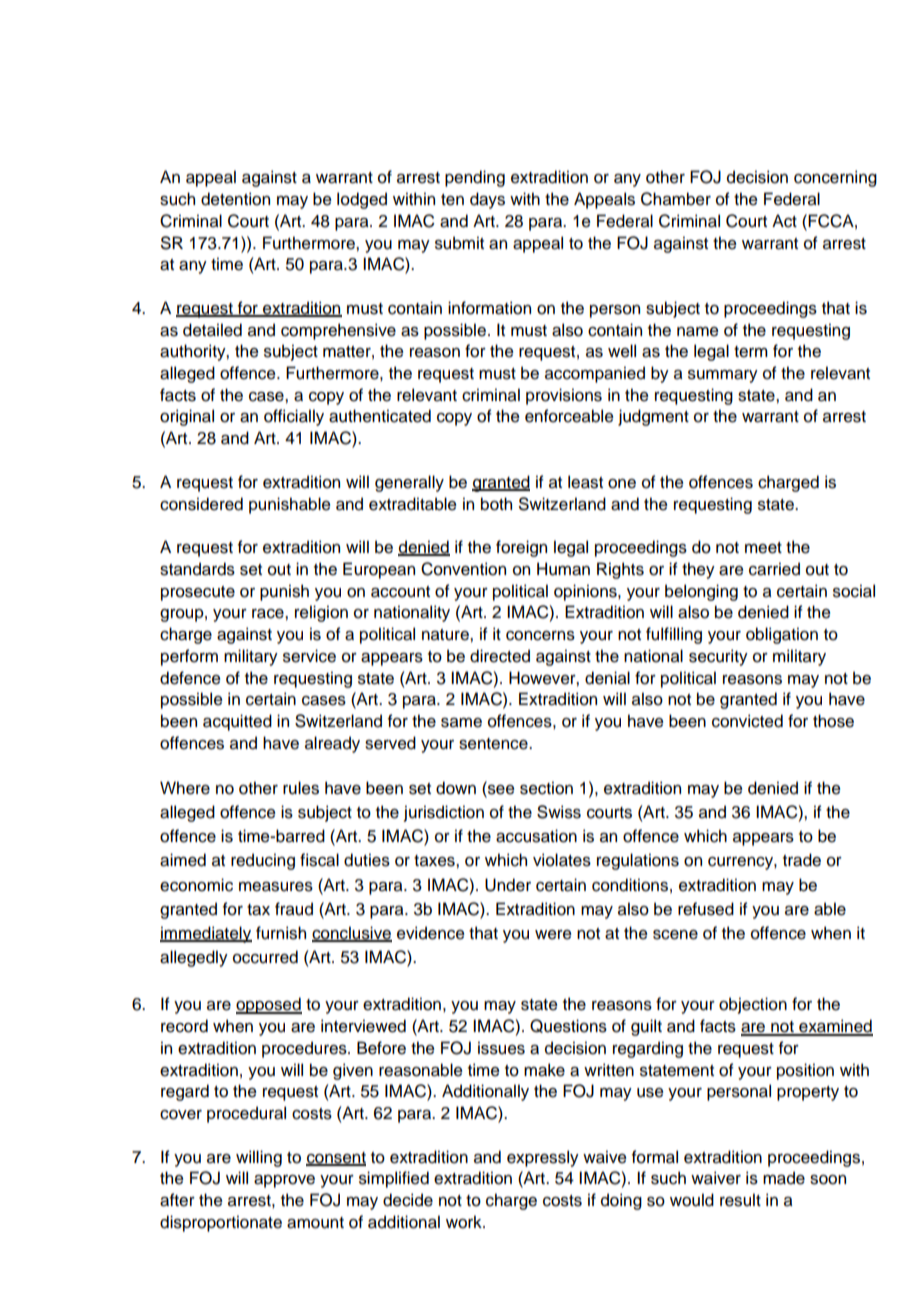 The image size is (924, 1308). I want to click on objection, so click(753, 1005).
